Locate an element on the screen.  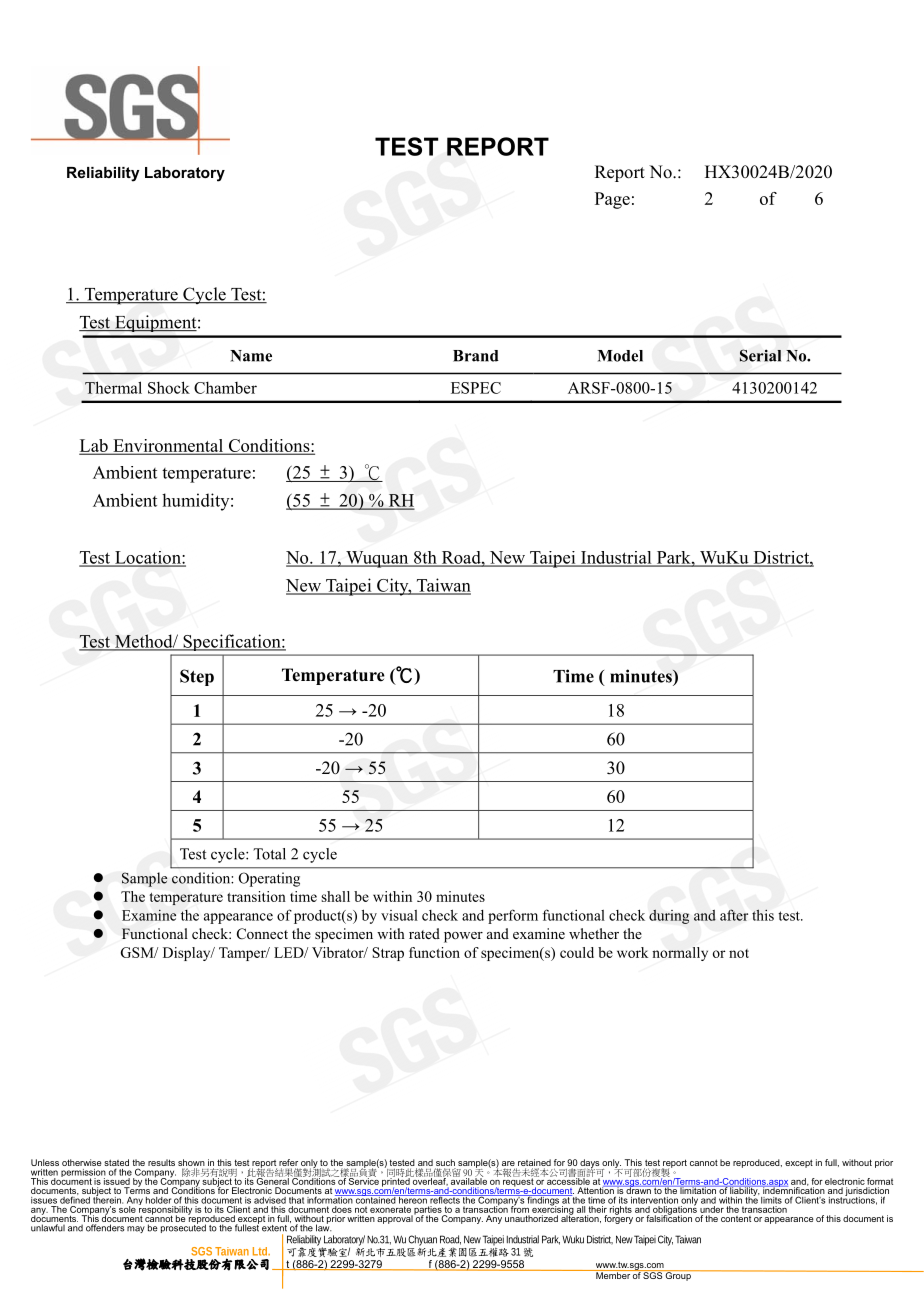
Name is located at coordinates (251, 356).
